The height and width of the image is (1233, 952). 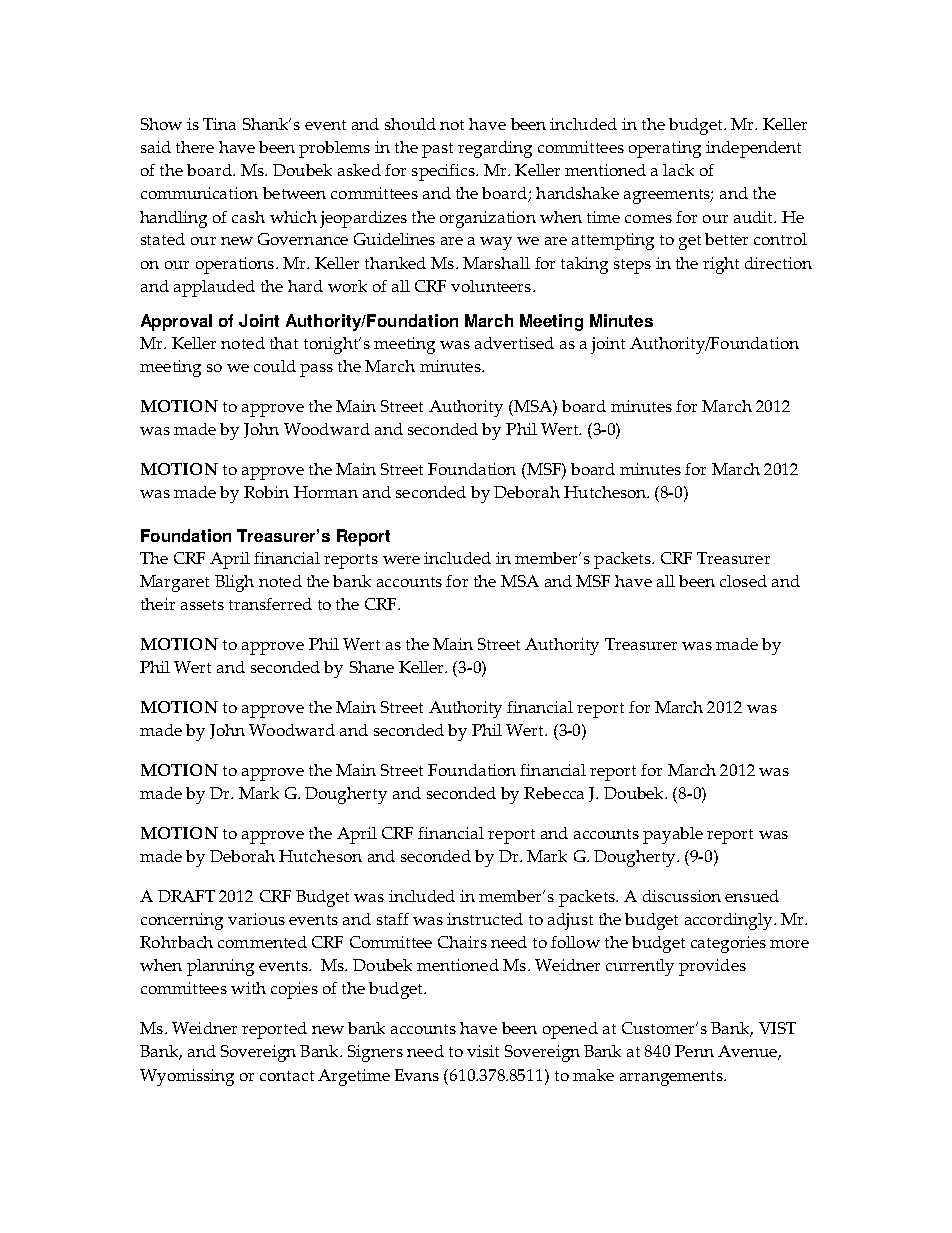 I want to click on discussion, so click(x=682, y=896).
